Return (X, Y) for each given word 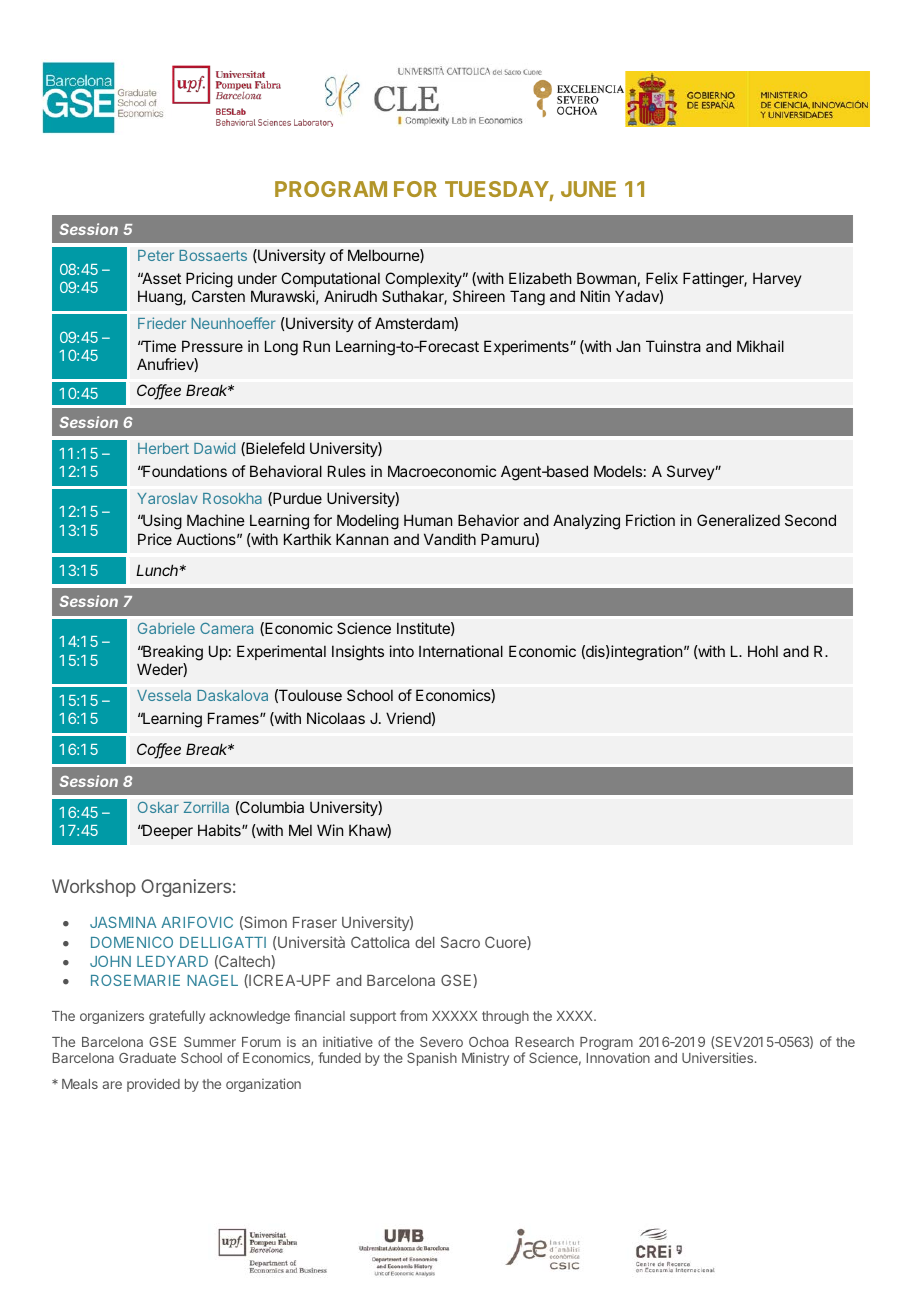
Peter (156, 255)
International (461, 651)
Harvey (777, 279)
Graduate (147, 1058)
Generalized (738, 520)
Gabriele (166, 628)
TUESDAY (497, 189)
